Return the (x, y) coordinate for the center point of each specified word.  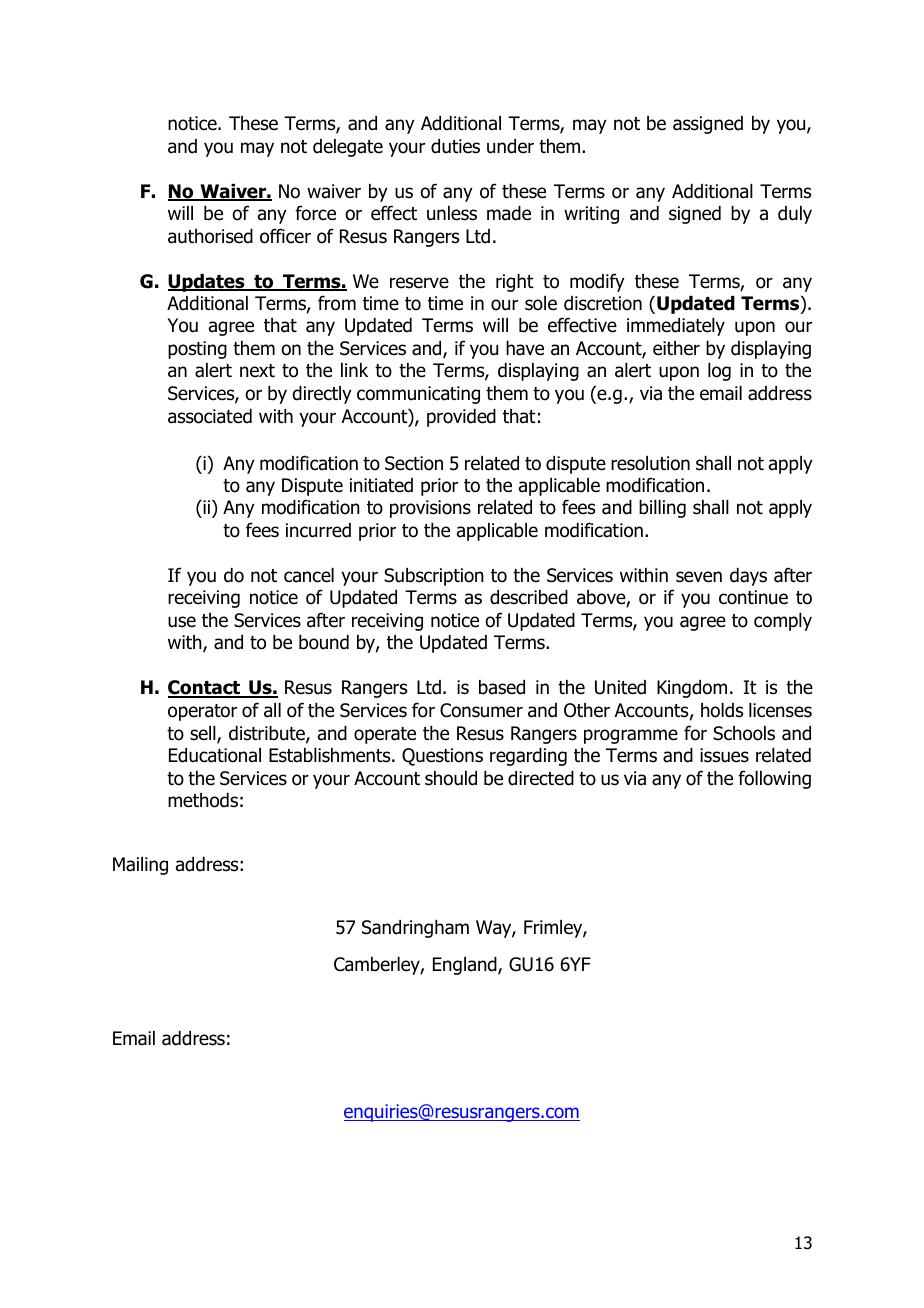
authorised (210, 236)
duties (455, 146)
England (466, 966)
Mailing (140, 866)
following (774, 779)
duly (795, 215)
